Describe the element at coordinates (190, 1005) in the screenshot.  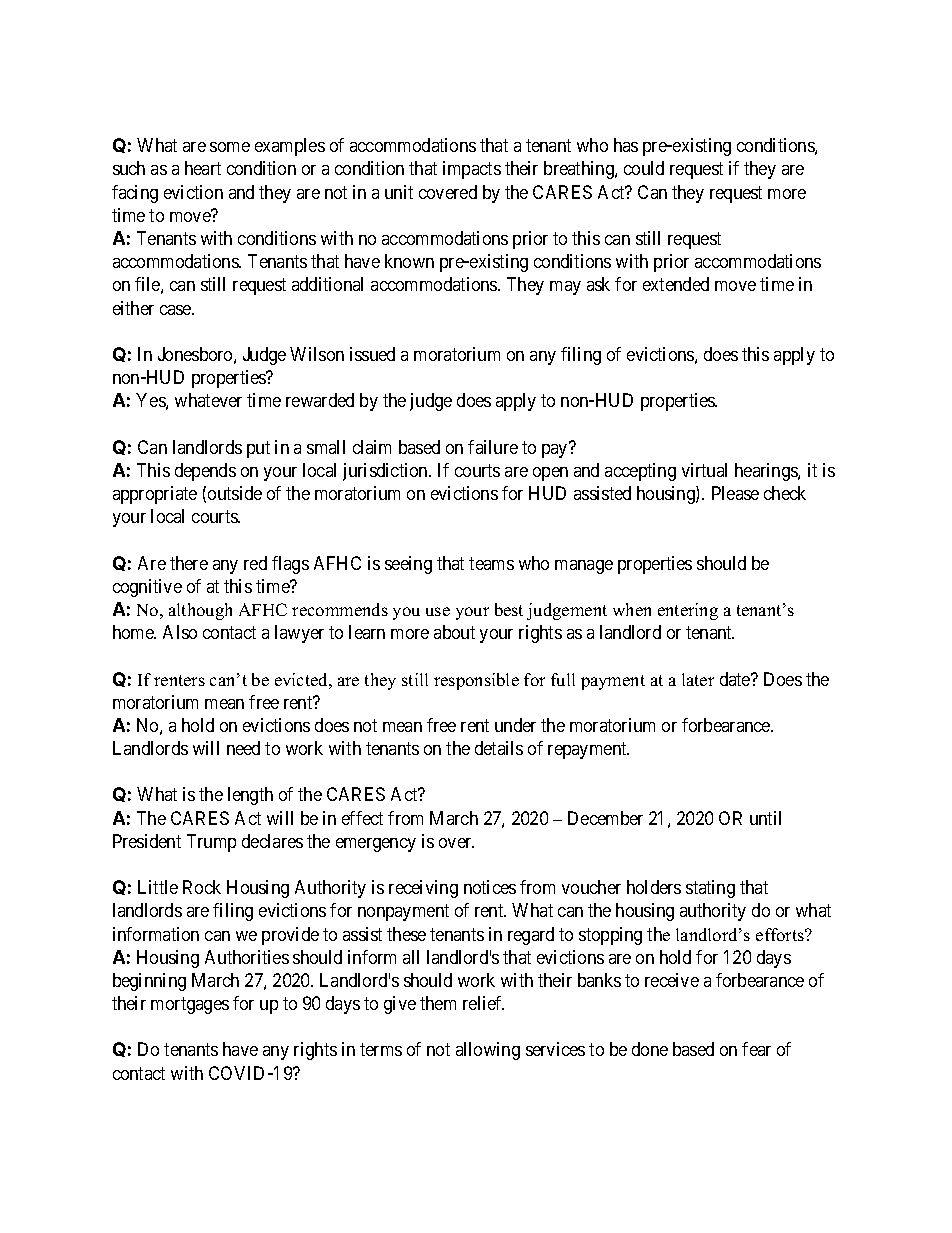
I see `mortgages` at that location.
